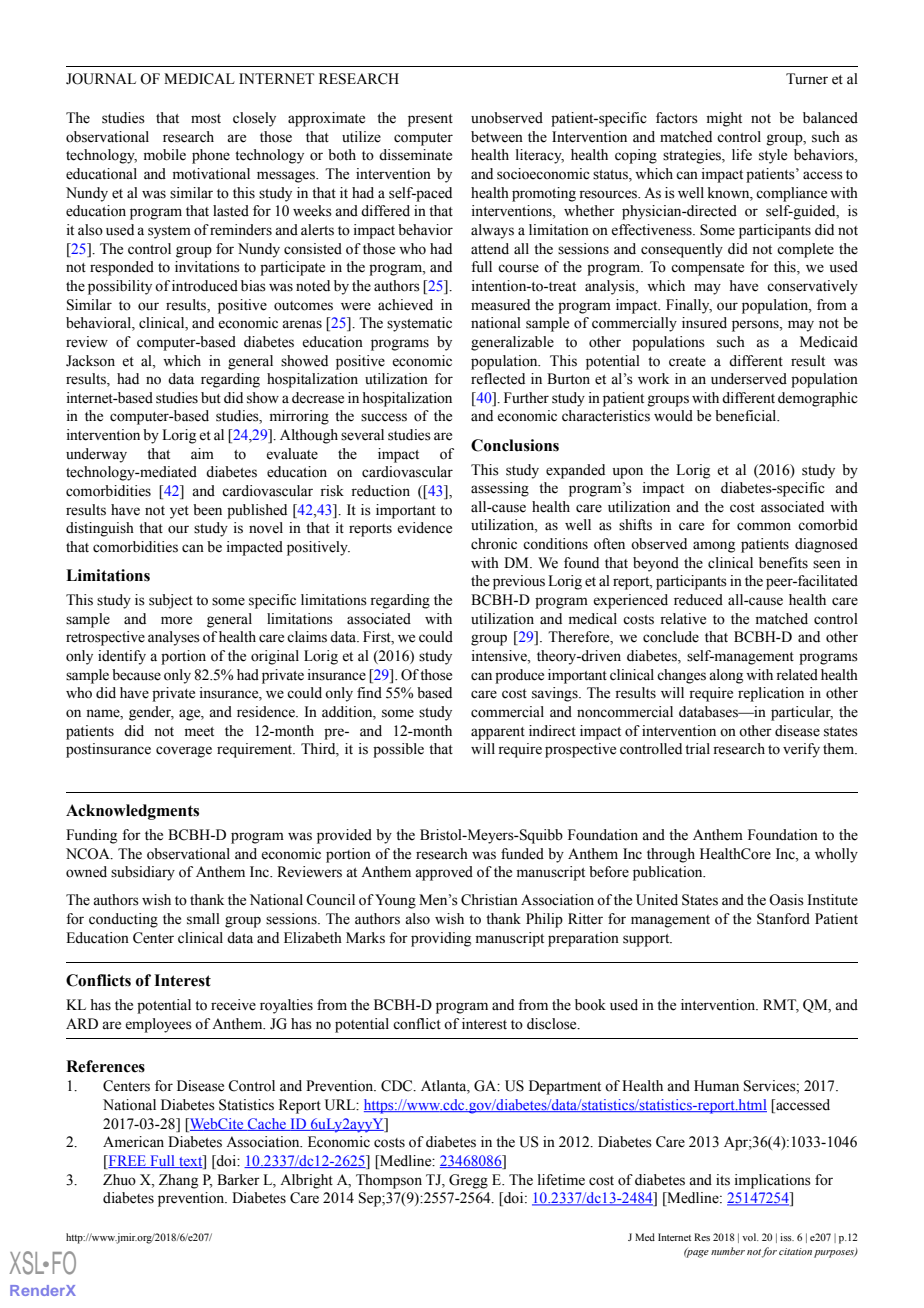 This screenshot has height=1308, width=924. Describe the element at coordinates (750, 1237) in the screenshot. I see `vol` at that location.
